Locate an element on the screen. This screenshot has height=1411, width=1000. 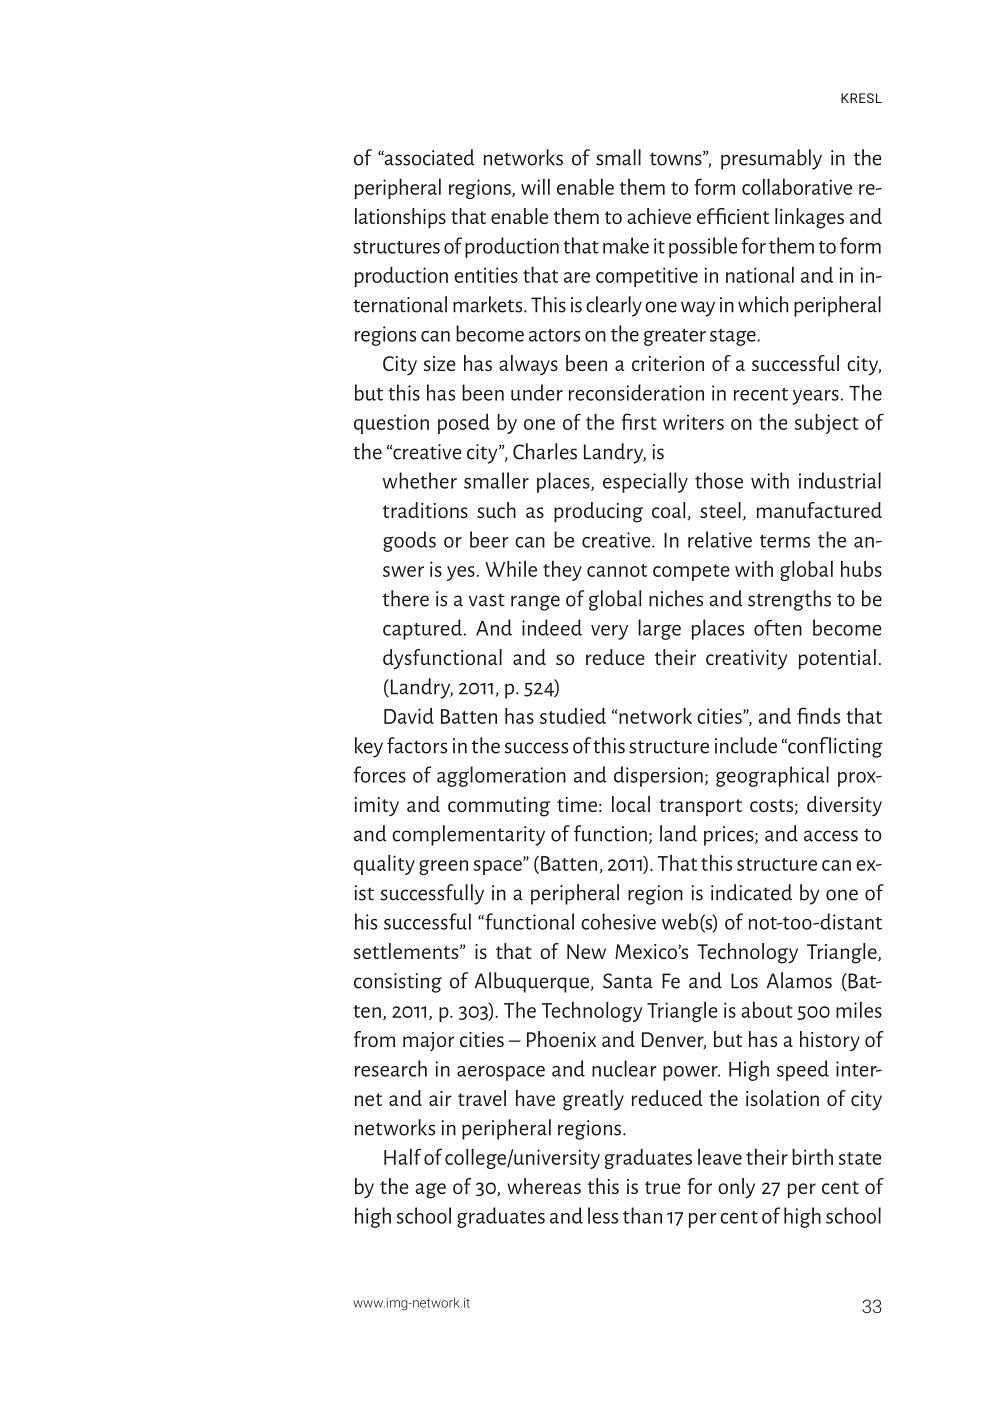
settlements is located at coordinates (407, 951).
